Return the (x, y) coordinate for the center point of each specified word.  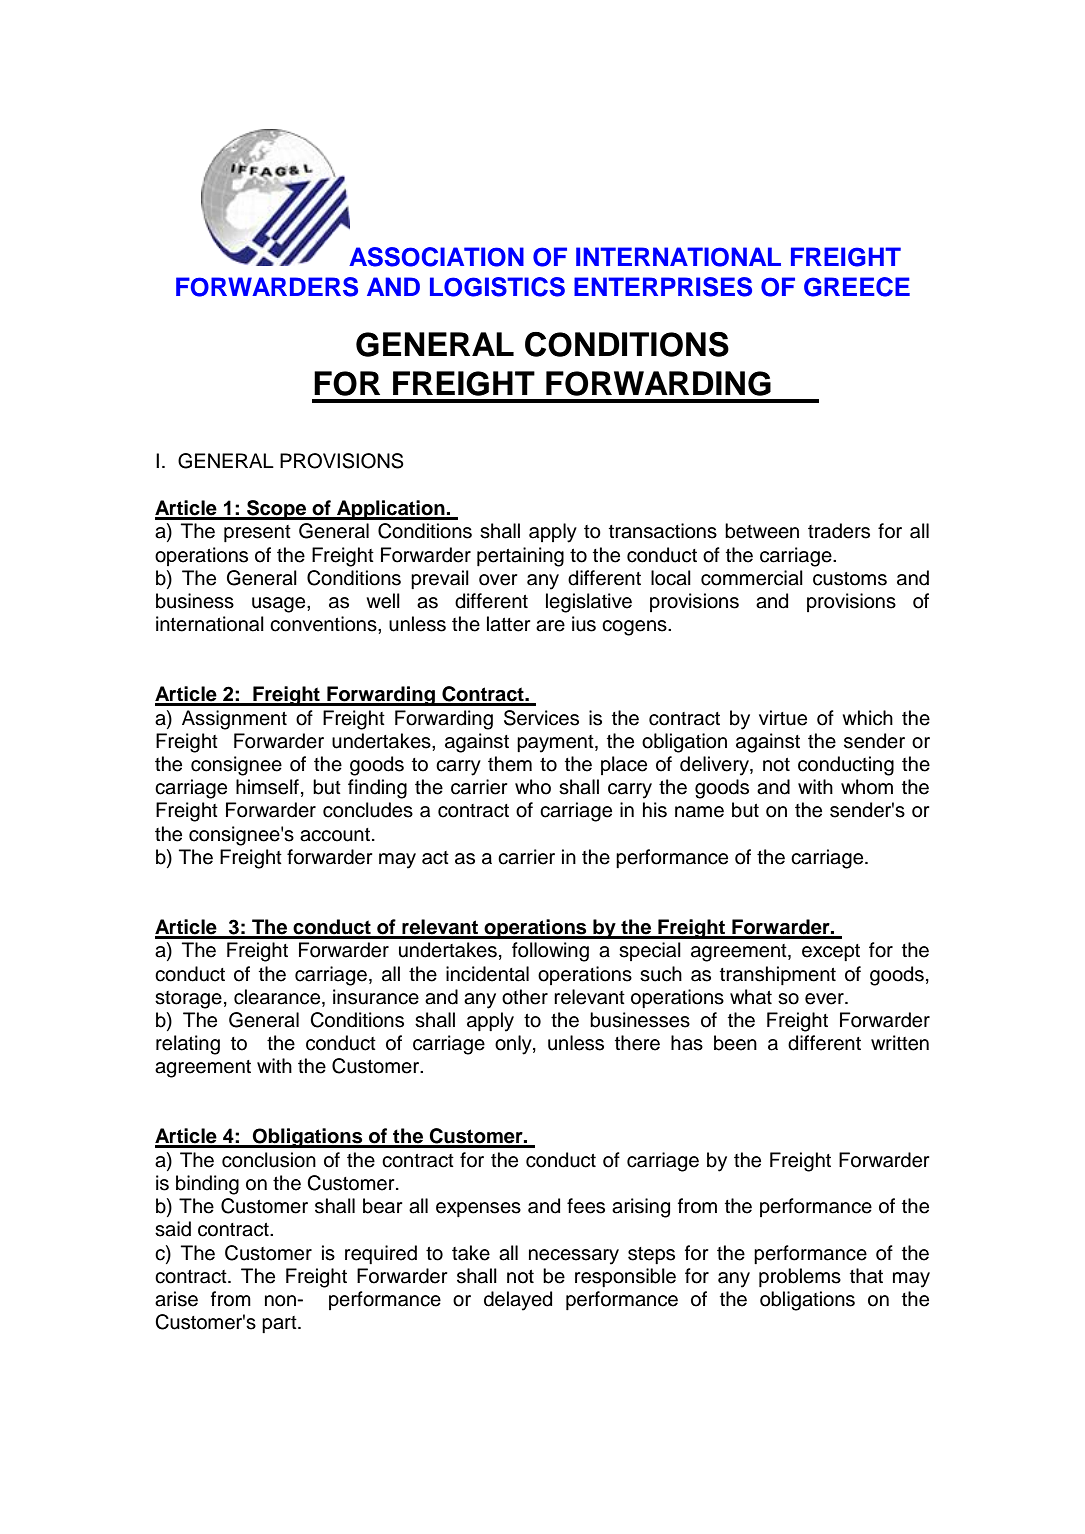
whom (867, 787)
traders (839, 531)
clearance (278, 997)
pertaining (520, 557)
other (525, 997)
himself (267, 787)
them (510, 764)
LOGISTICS (497, 287)
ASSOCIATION (436, 257)
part (280, 1324)
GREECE (857, 287)
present (257, 533)
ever (825, 999)
